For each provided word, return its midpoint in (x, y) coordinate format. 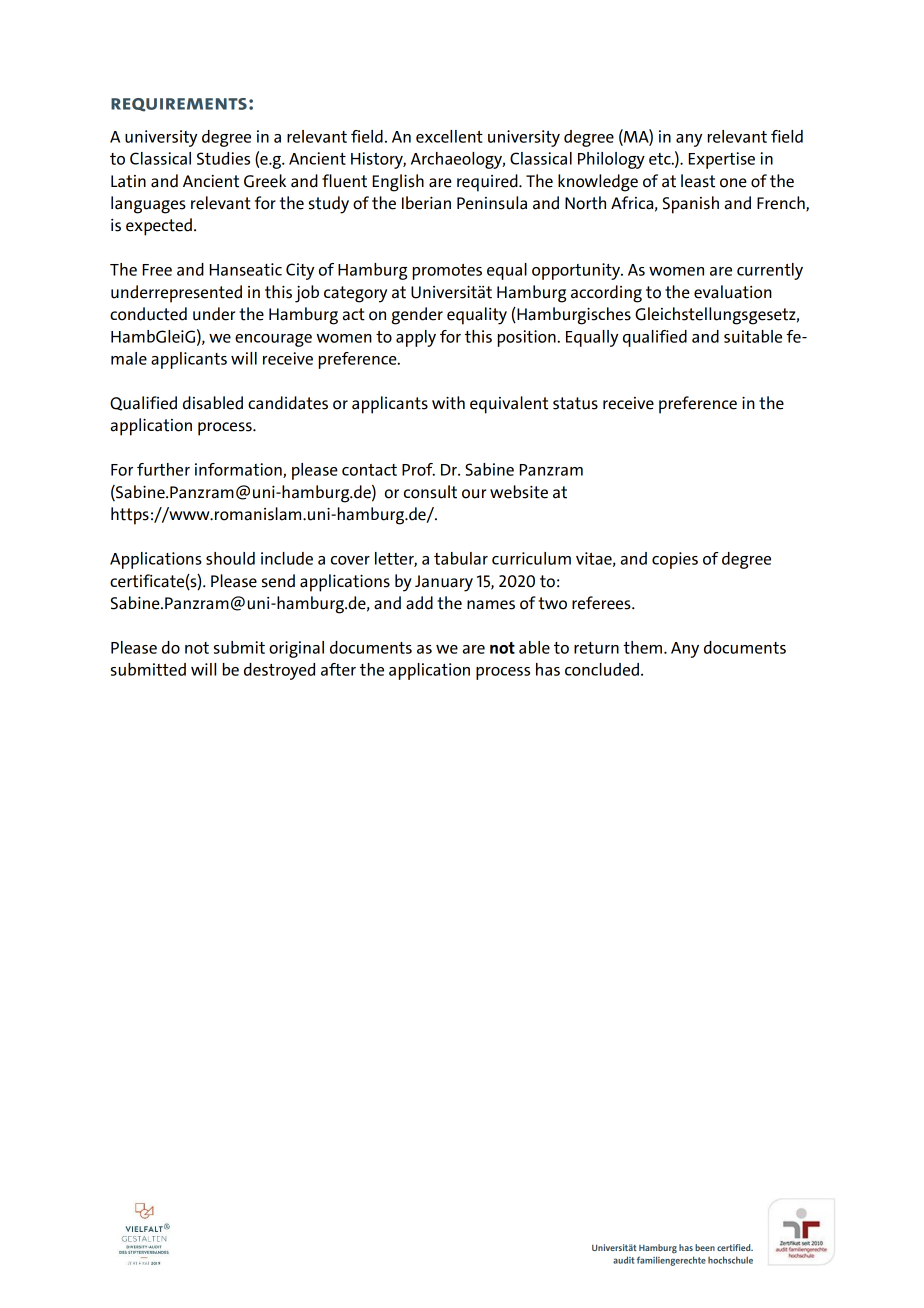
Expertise (722, 160)
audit (624, 1260)
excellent (449, 136)
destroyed (279, 671)
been (705, 1247)
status (575, 403)
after (338, 669)
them (642, 647)
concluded (602, 669)
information (239, 470)
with (448, 403)
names (491, 605)
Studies (223, 158)
